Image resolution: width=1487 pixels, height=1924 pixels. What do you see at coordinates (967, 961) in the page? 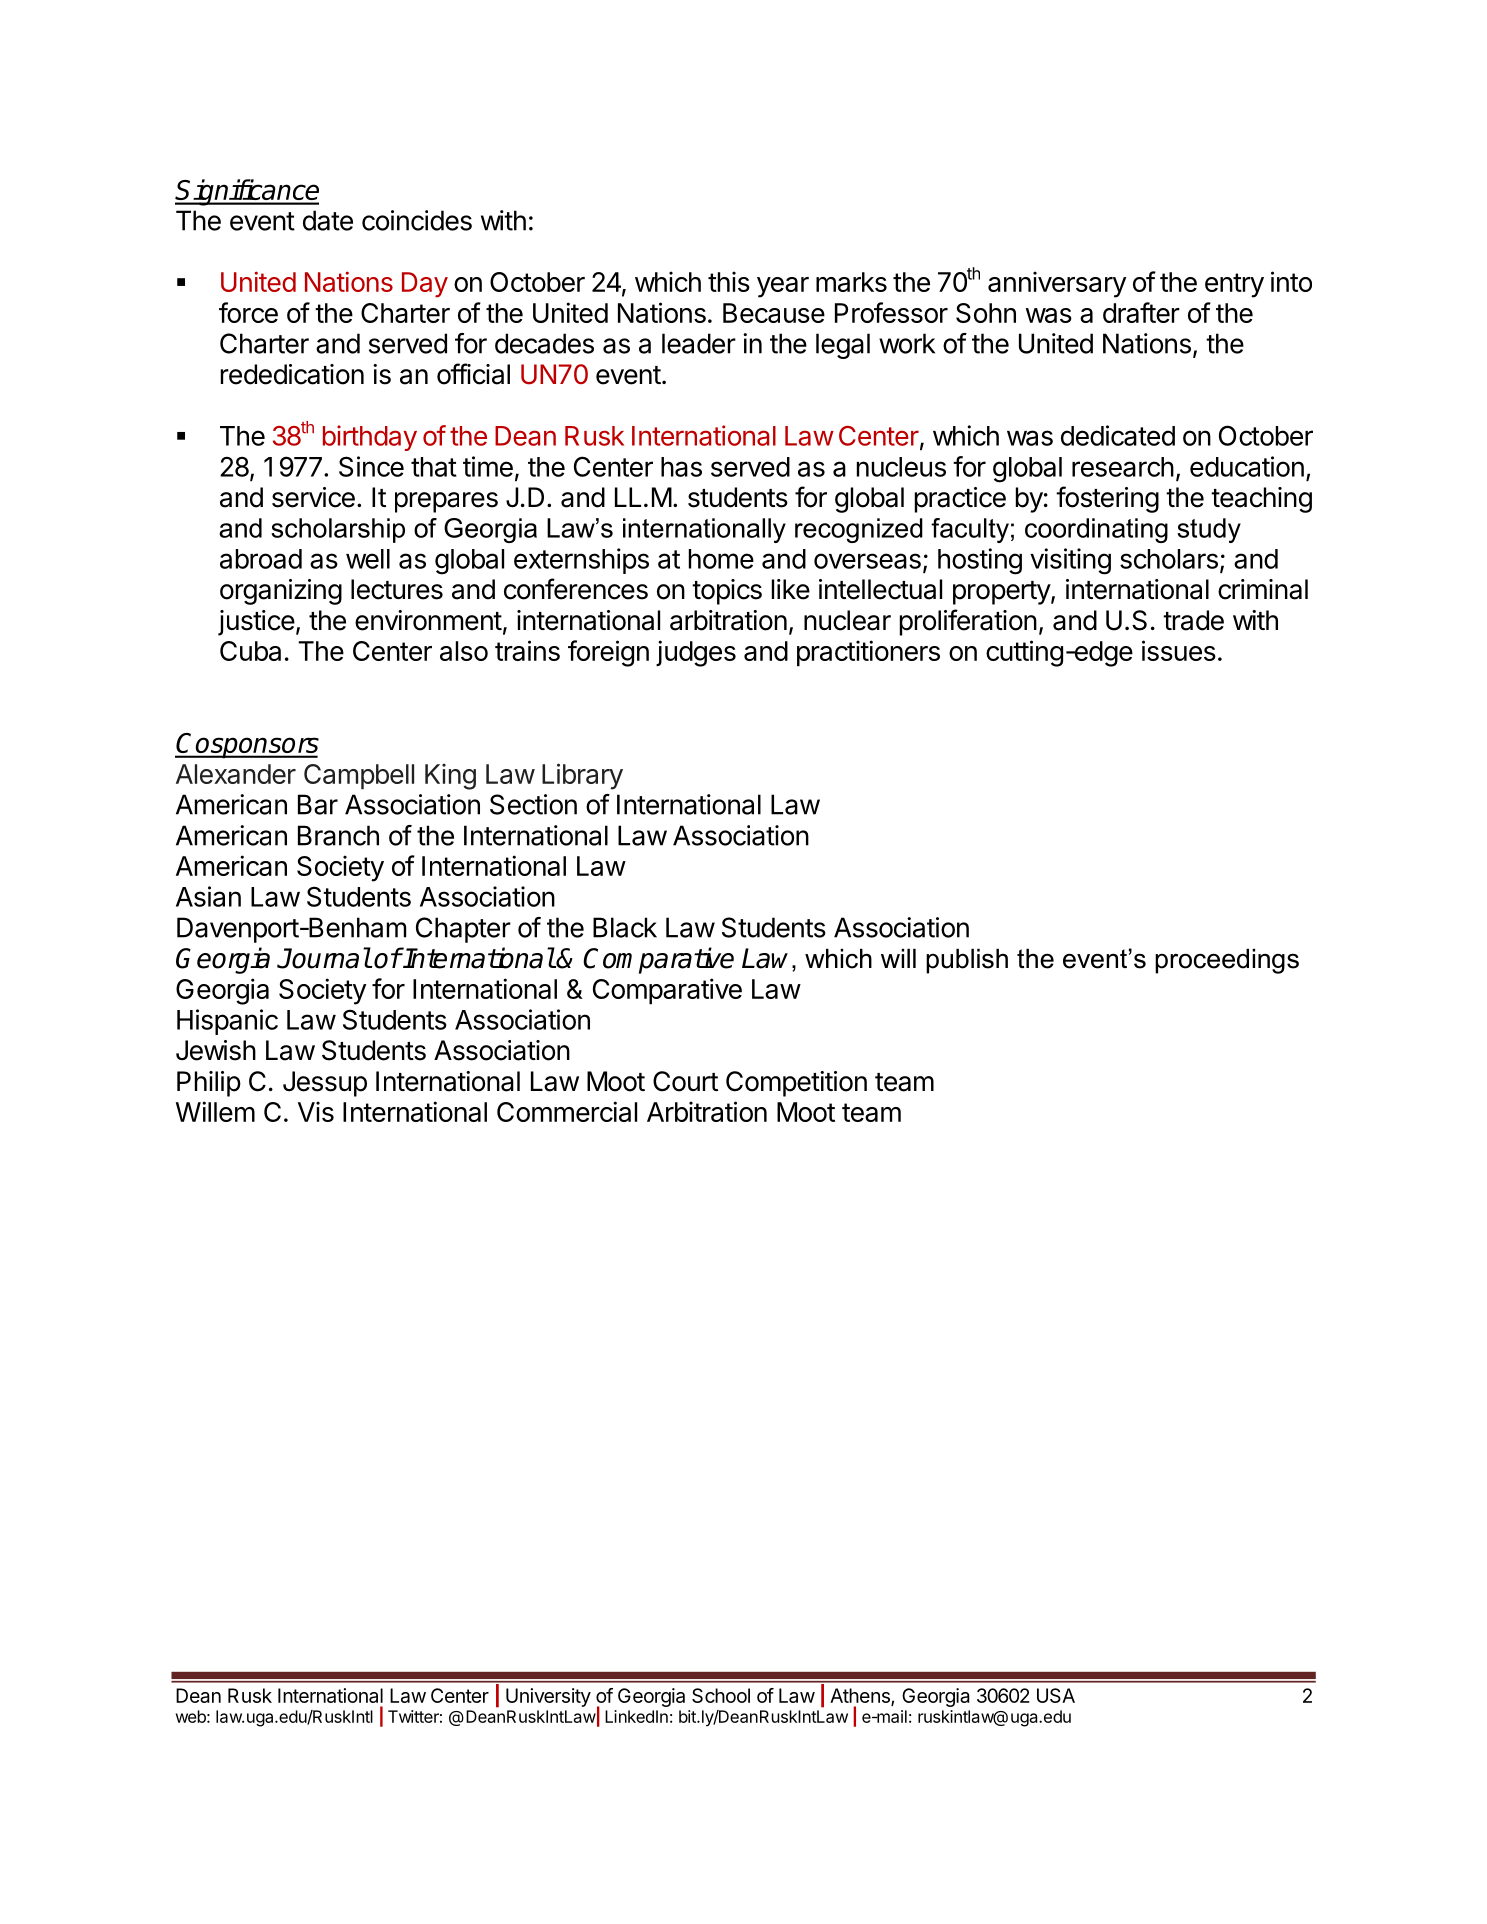
I see `publish` at bounding box center [967, 961].
